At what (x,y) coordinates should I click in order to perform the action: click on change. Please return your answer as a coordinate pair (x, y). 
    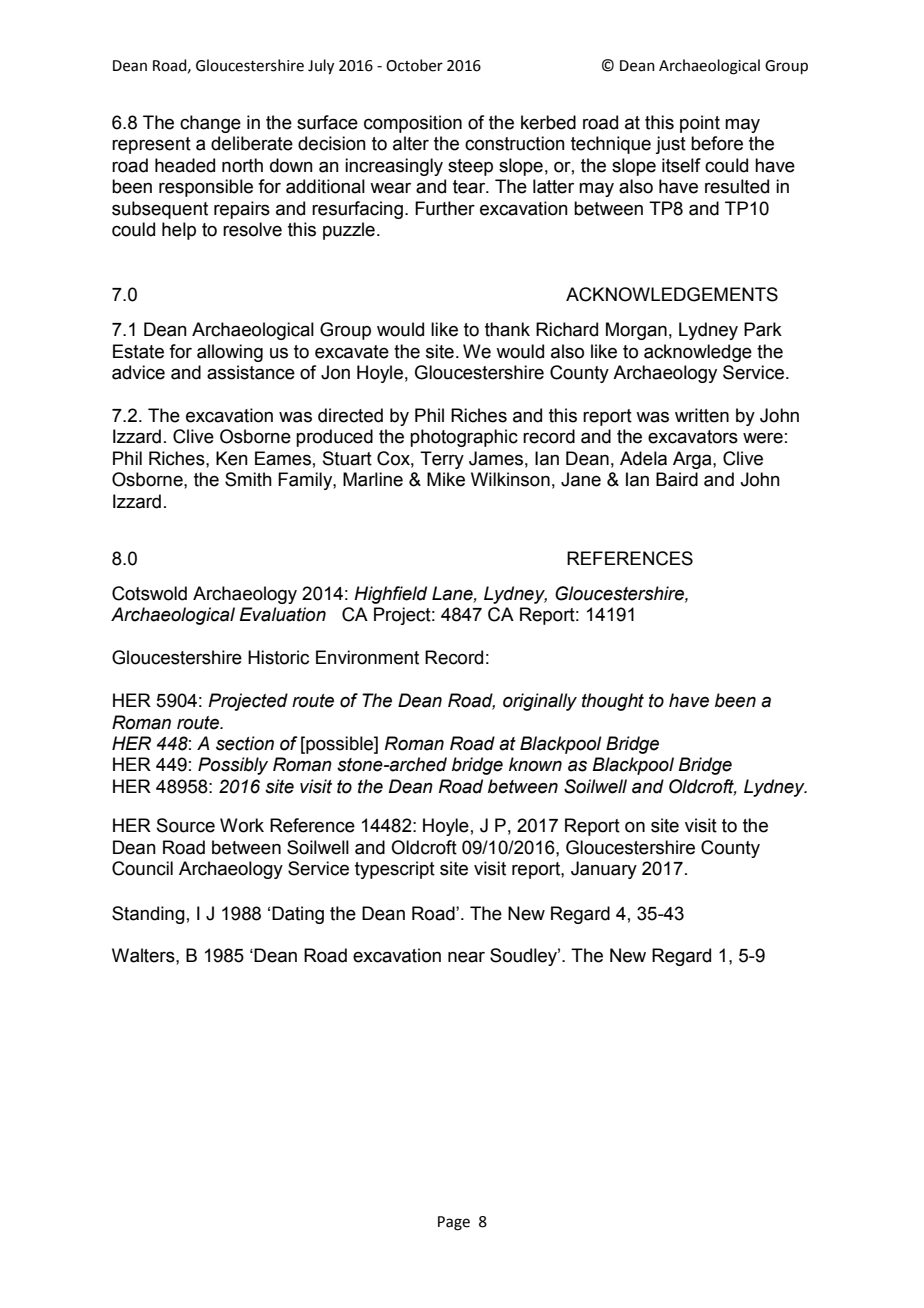
    Looking at the image, I should click on (210, 124).
